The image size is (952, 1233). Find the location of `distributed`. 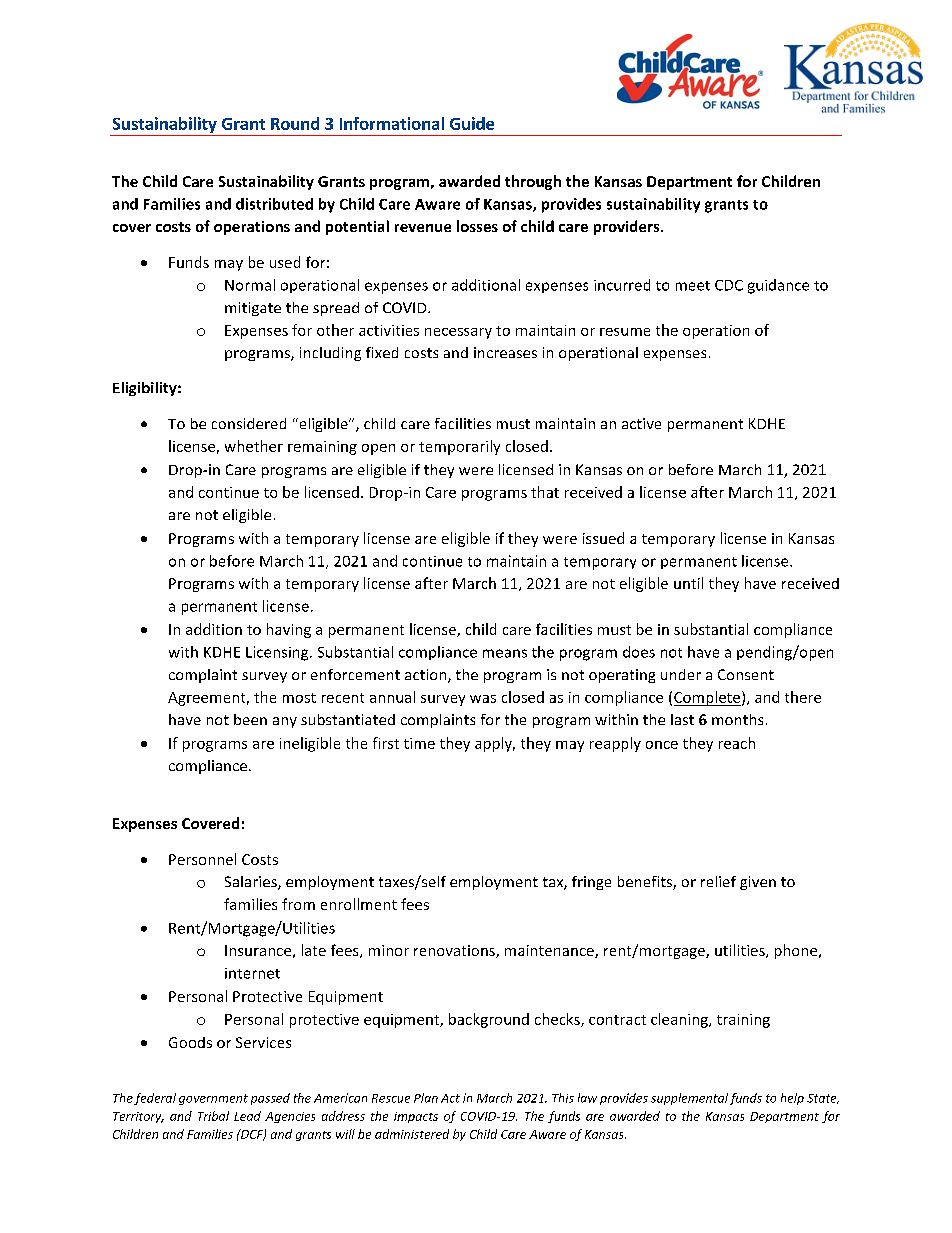

distributed is located at coordinates (274, 204).
